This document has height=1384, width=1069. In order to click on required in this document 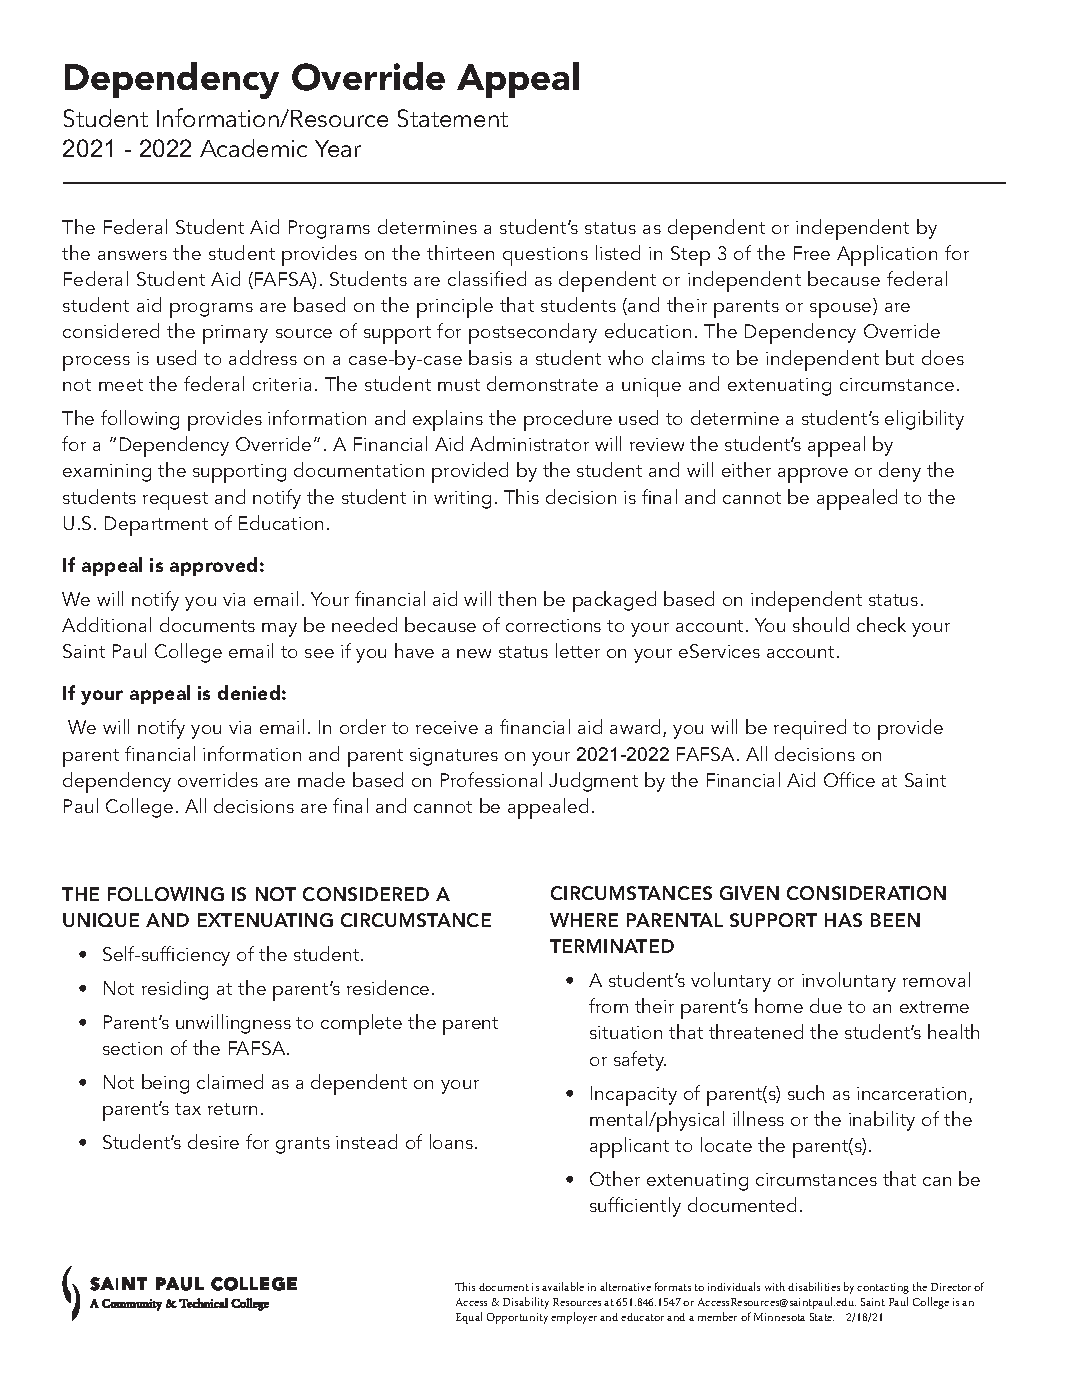, I will do `click(810, 729)`.
